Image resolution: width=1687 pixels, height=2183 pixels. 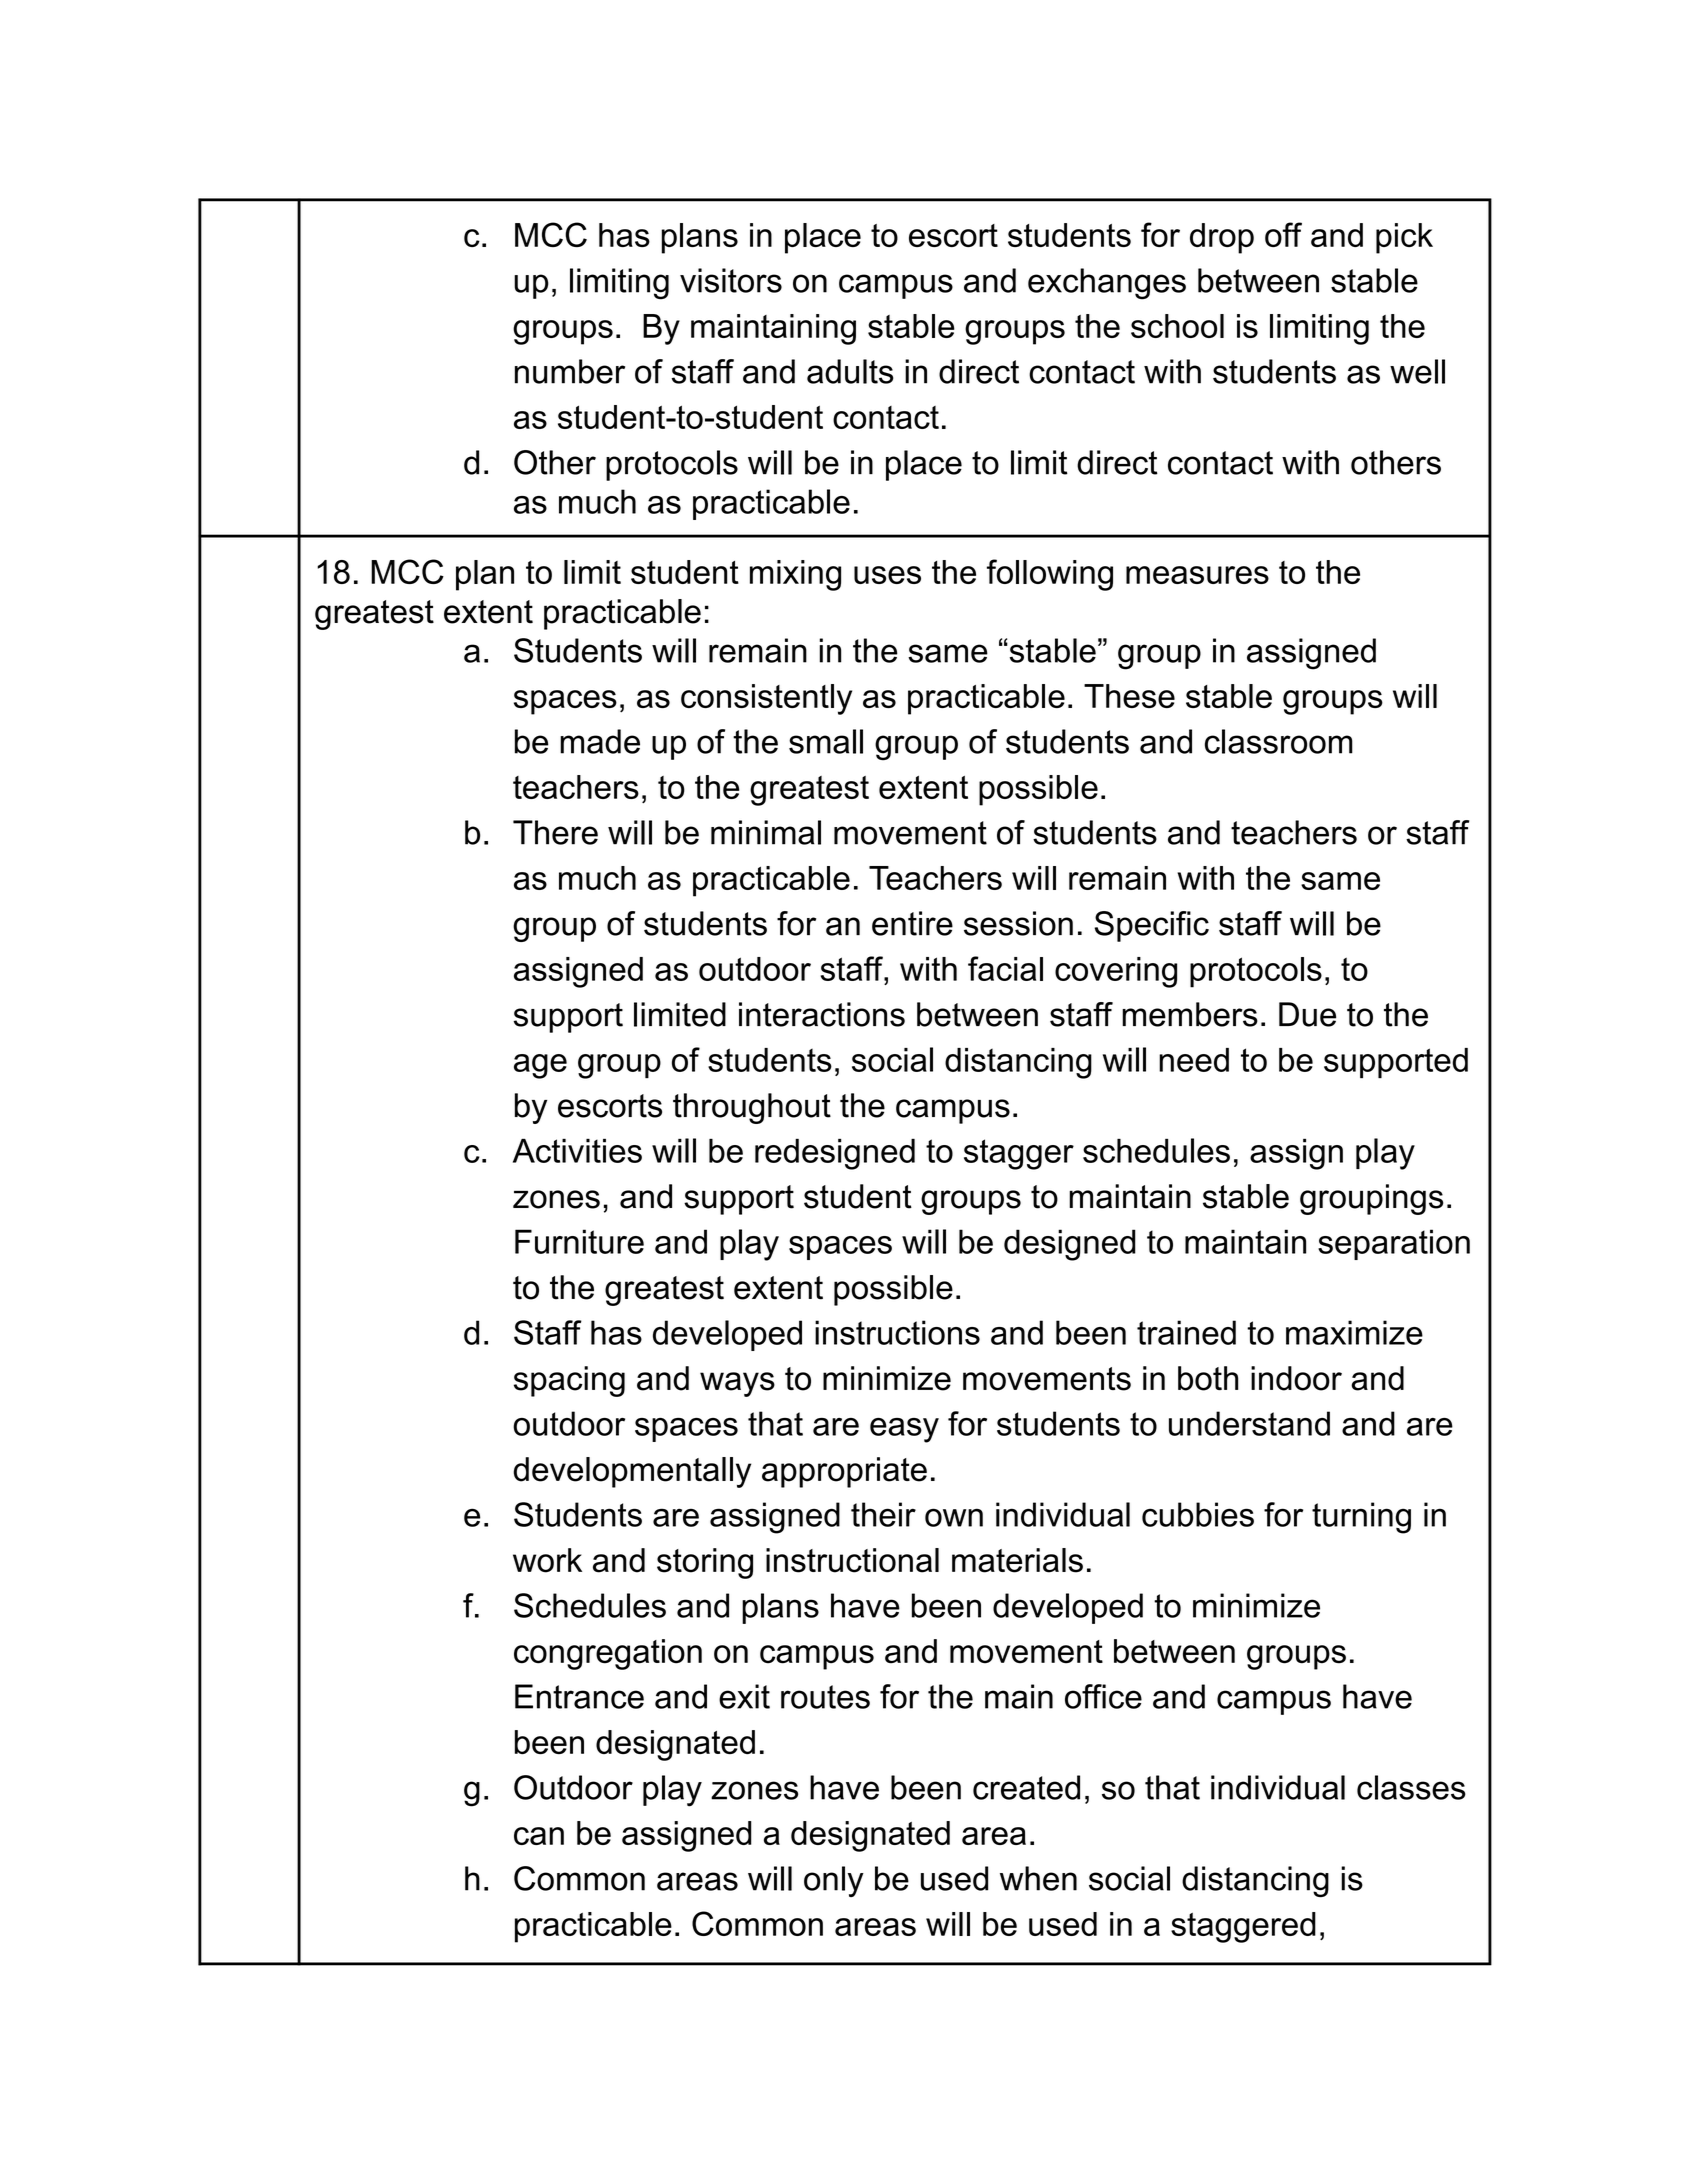 What do you see at coordinates (1107, 284) in the screenshot?
I see `exchanges` at bounding box center [1107, 284].
